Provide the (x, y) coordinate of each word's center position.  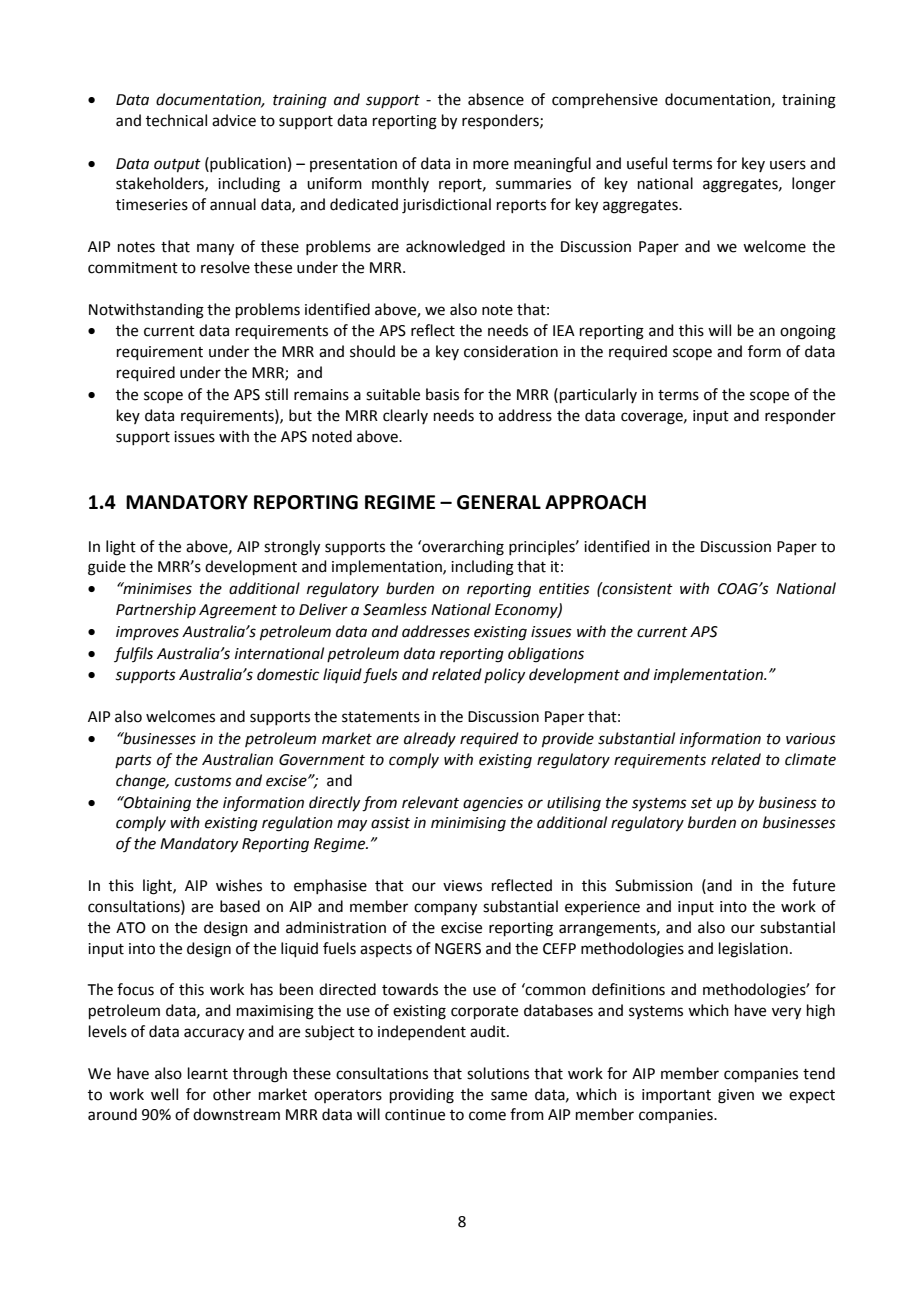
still (276, 394)
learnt (208, 1073)
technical (176, 120)
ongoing (808, 332)
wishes (239, 885)
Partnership (156, 610)
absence (496, 99)
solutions (498, 1073)
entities (564, 589)
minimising (468, 824)
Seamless (395, 609)
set (701, 803)
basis (442, 394)
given (736, 1096)
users (788, 165)
